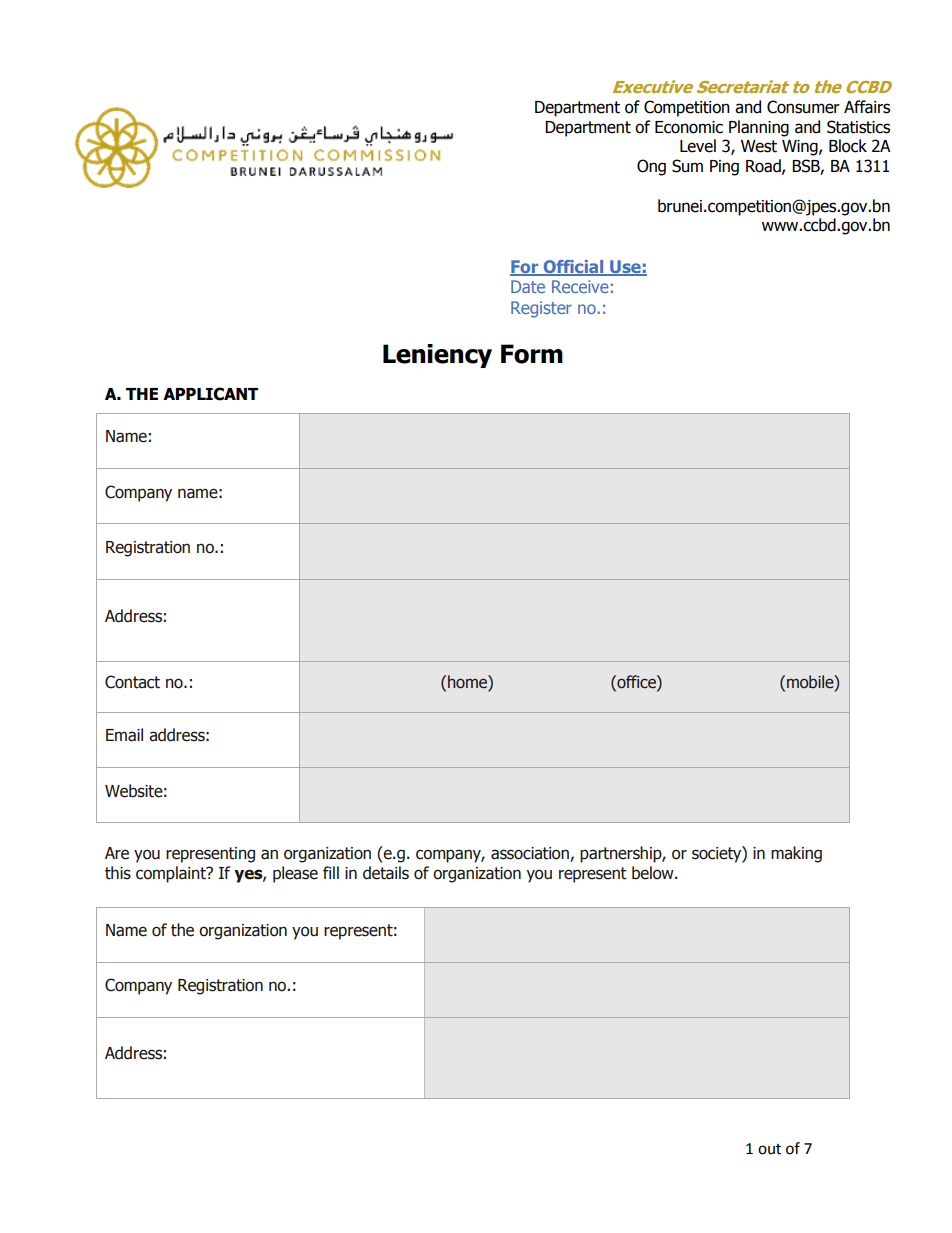 This screenshot has height=1233, width=952. What do you see at coordinates (172, 874) in the screenshot?
I see `complaint` at bounding box center [172, 874].
